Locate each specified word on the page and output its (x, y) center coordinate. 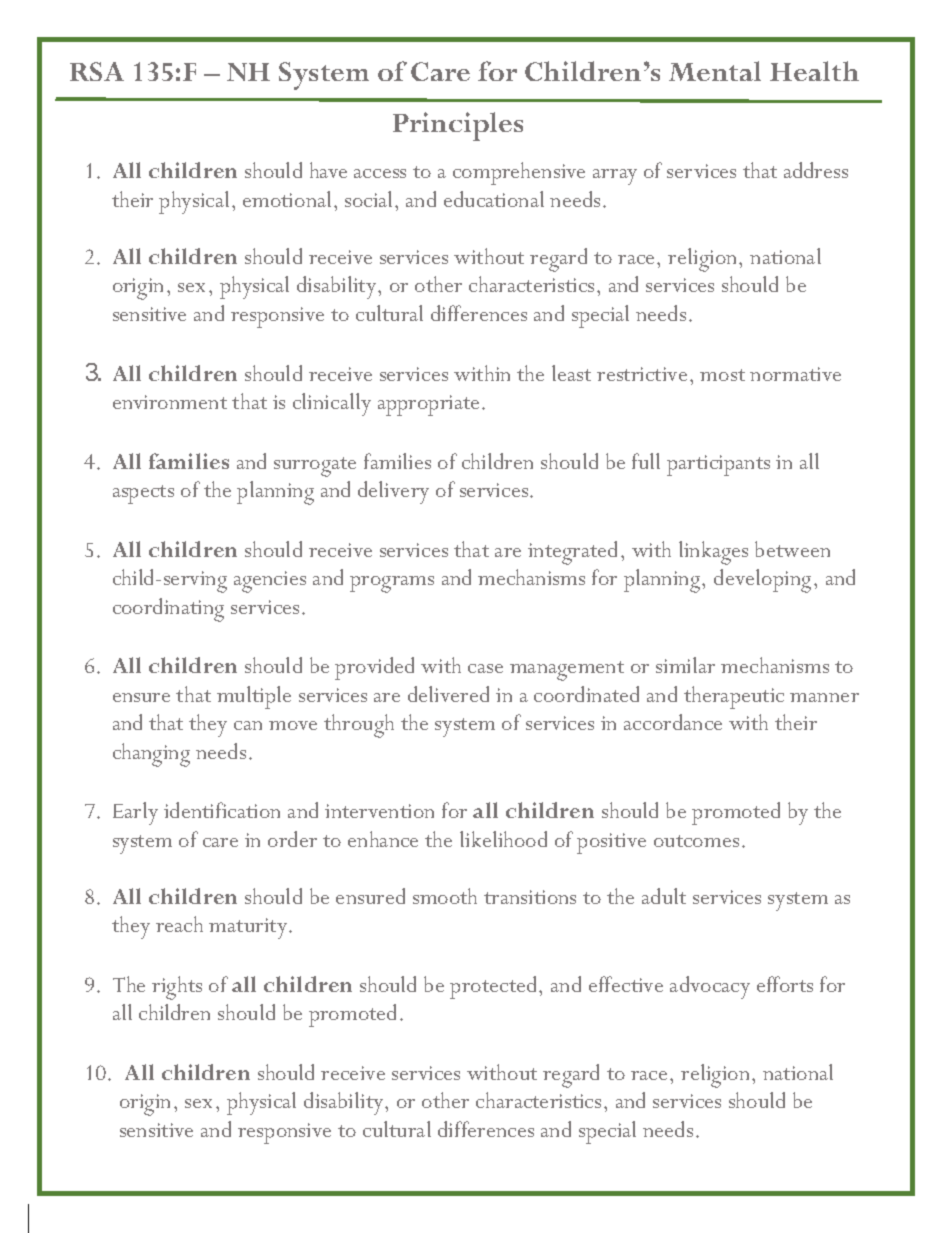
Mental (715, 71)
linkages (713, 553)
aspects (143, 494)
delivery (393, 492)
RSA (97, 71)
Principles (458, 126)
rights (177, 988)
